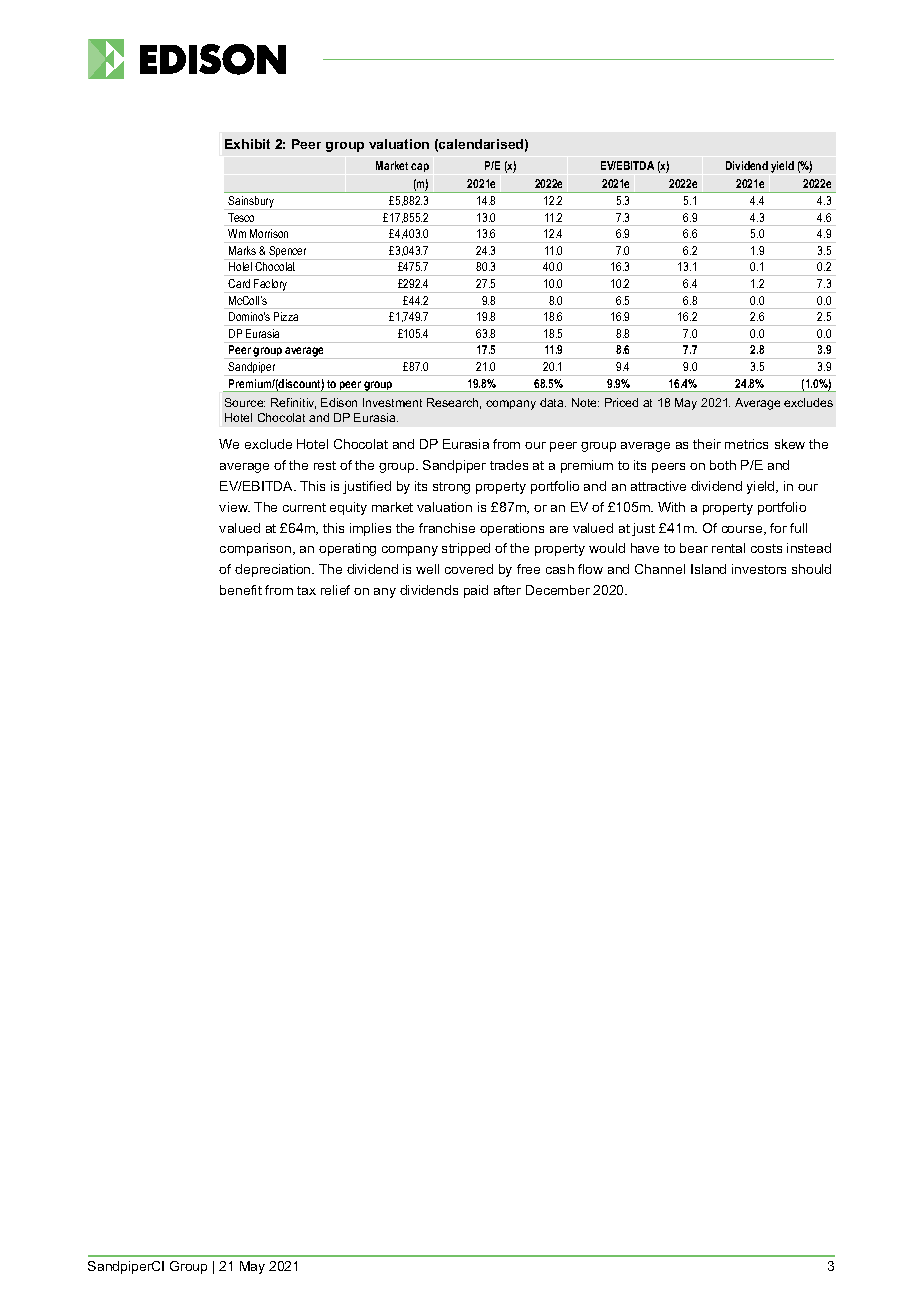 The width and height of the page is (924, 1308). What do you see at coordinates (509, 465) in the page?
I see `trades` at bounding box center [509, 465].
